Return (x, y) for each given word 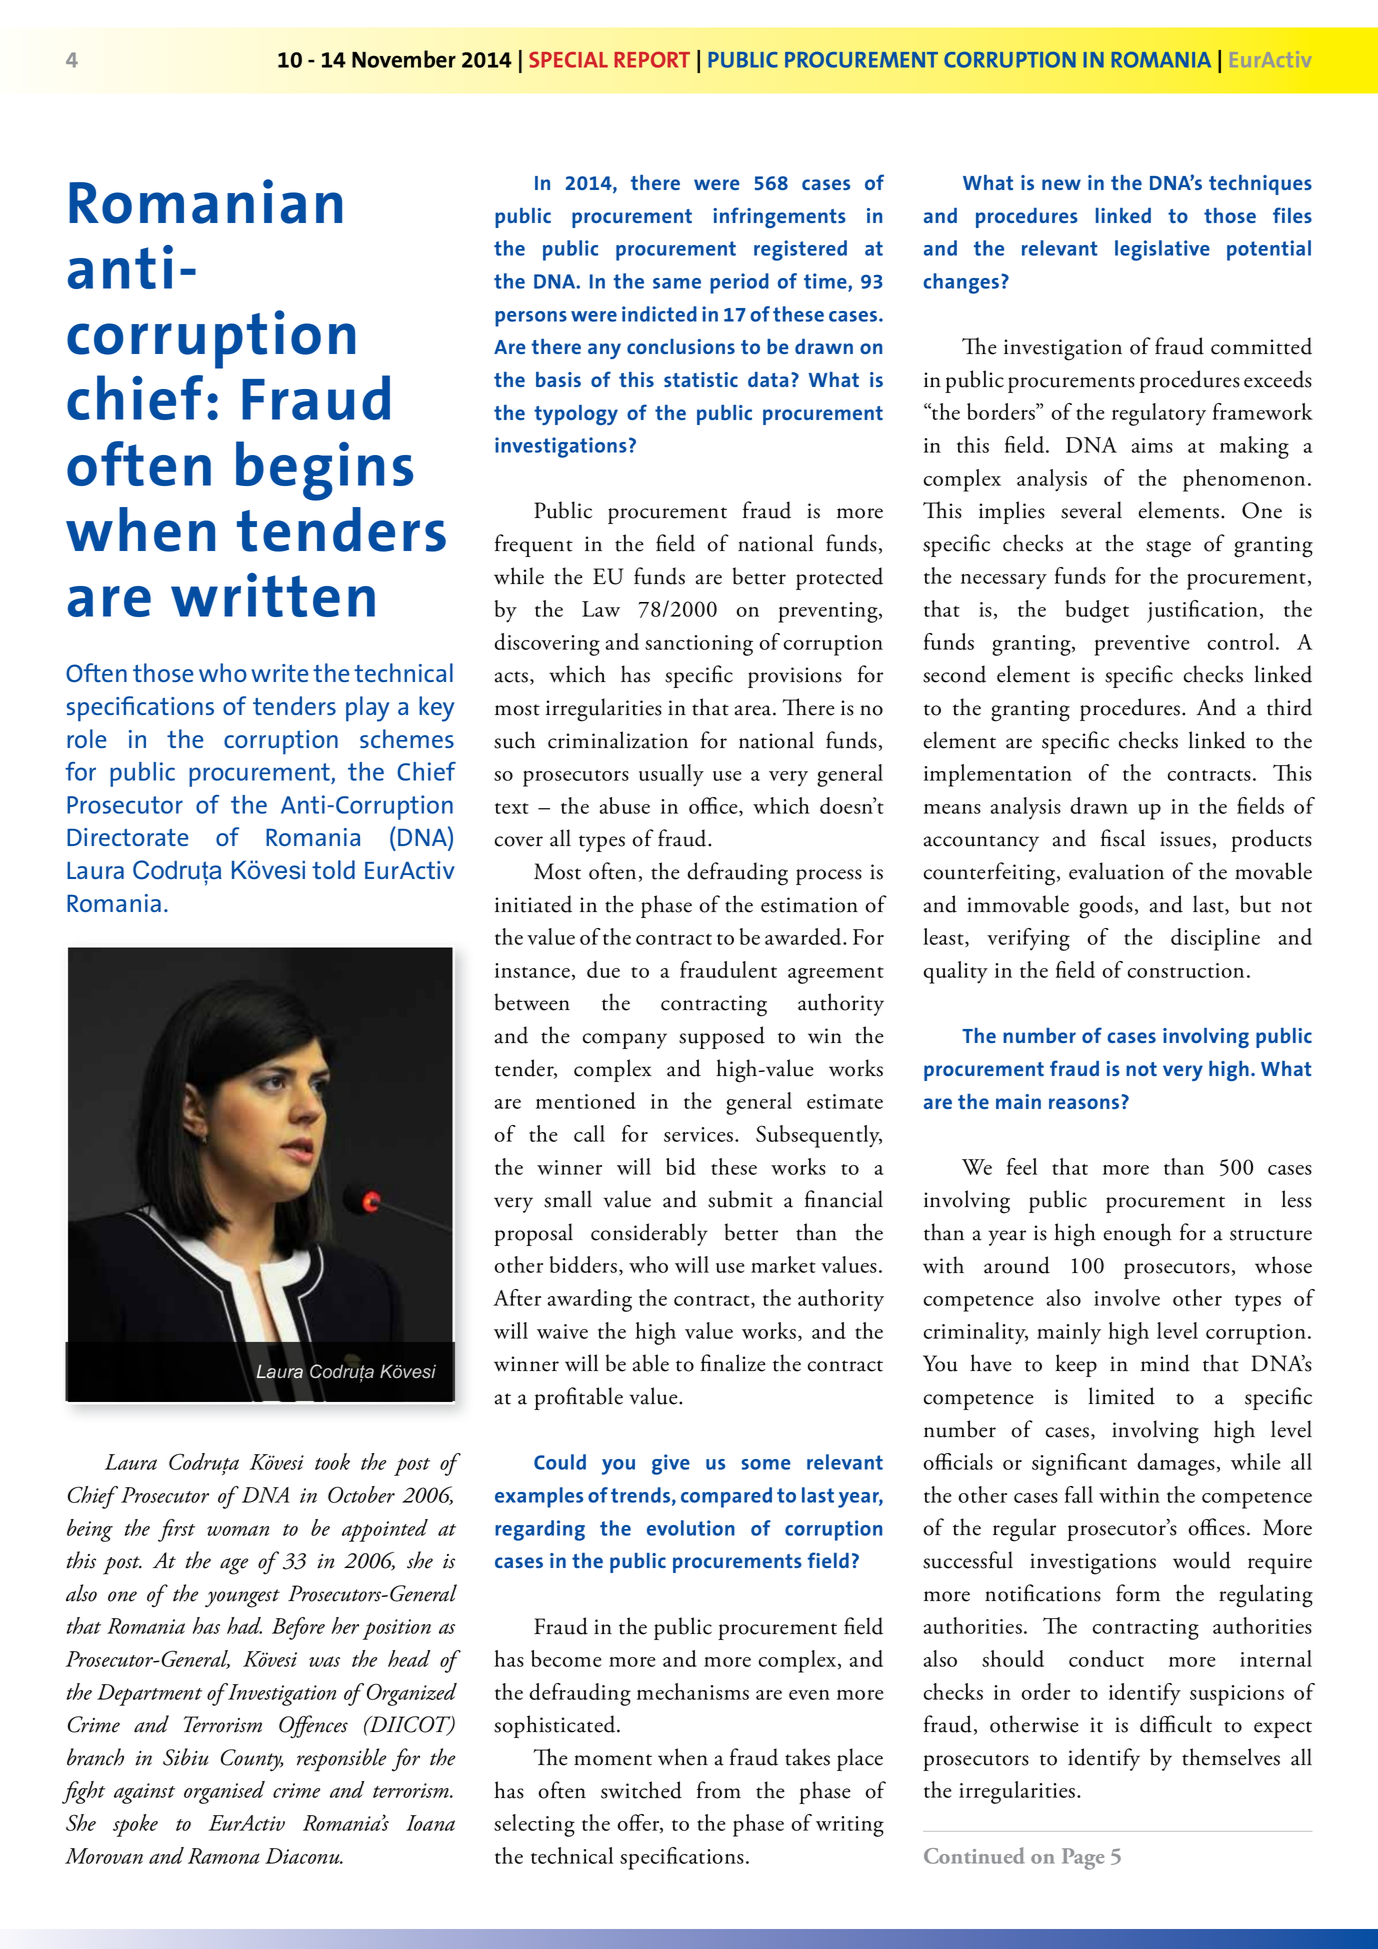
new (1061, 184)
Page (1083, 1859)
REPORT (652, 60)
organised (224, 1792)
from (719, 1790)
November (404, 59)
